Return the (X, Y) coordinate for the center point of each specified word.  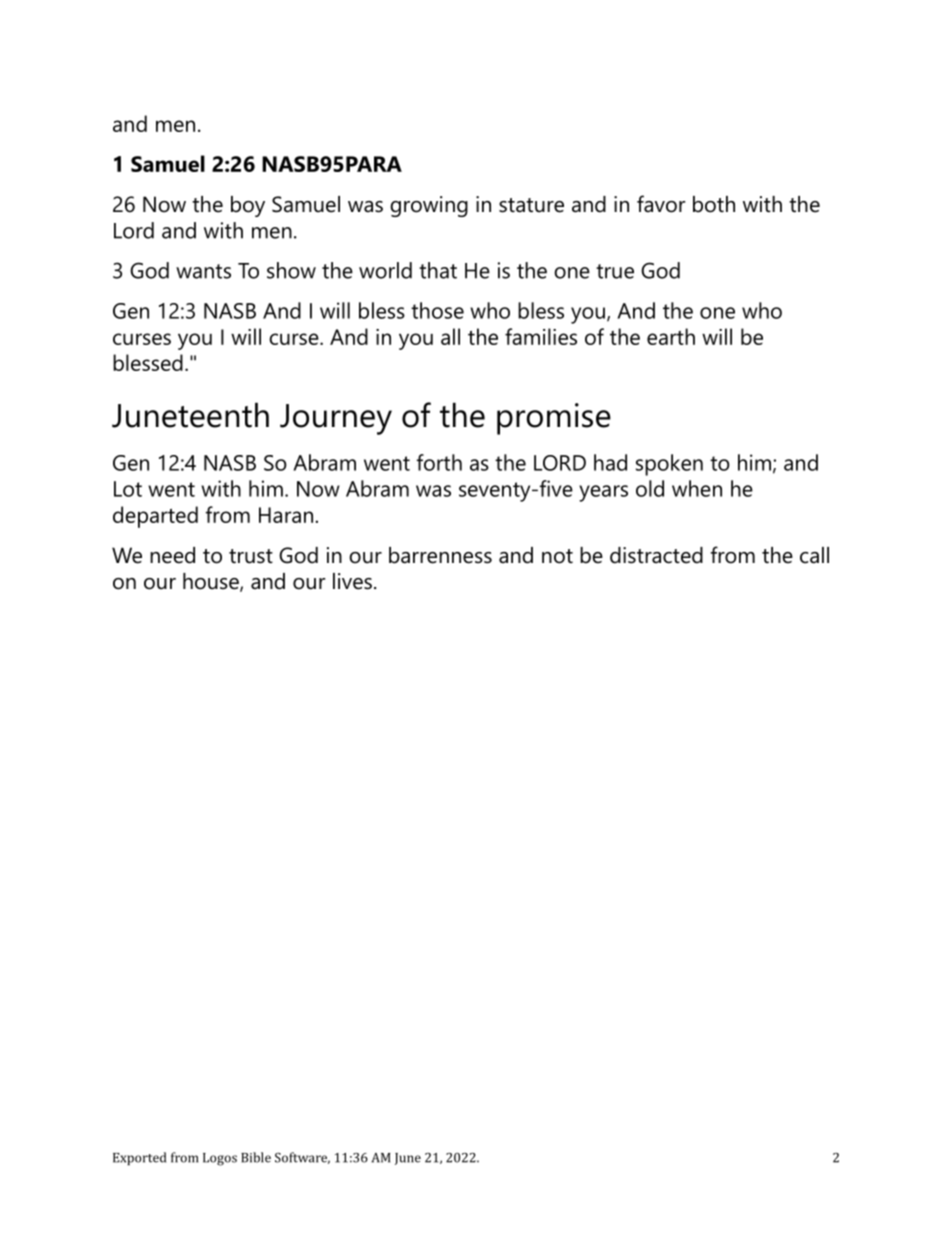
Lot (128, 489)
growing (429, 206)
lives (352, 581)
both (714, 204)
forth (439, 462)
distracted (656, 555)
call (814, 555)
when (697, 488)
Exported (139, 1158)
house (212, 582)
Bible (256, 1157)
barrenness (440, 555)
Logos (220, 1159)
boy (248, 206)
